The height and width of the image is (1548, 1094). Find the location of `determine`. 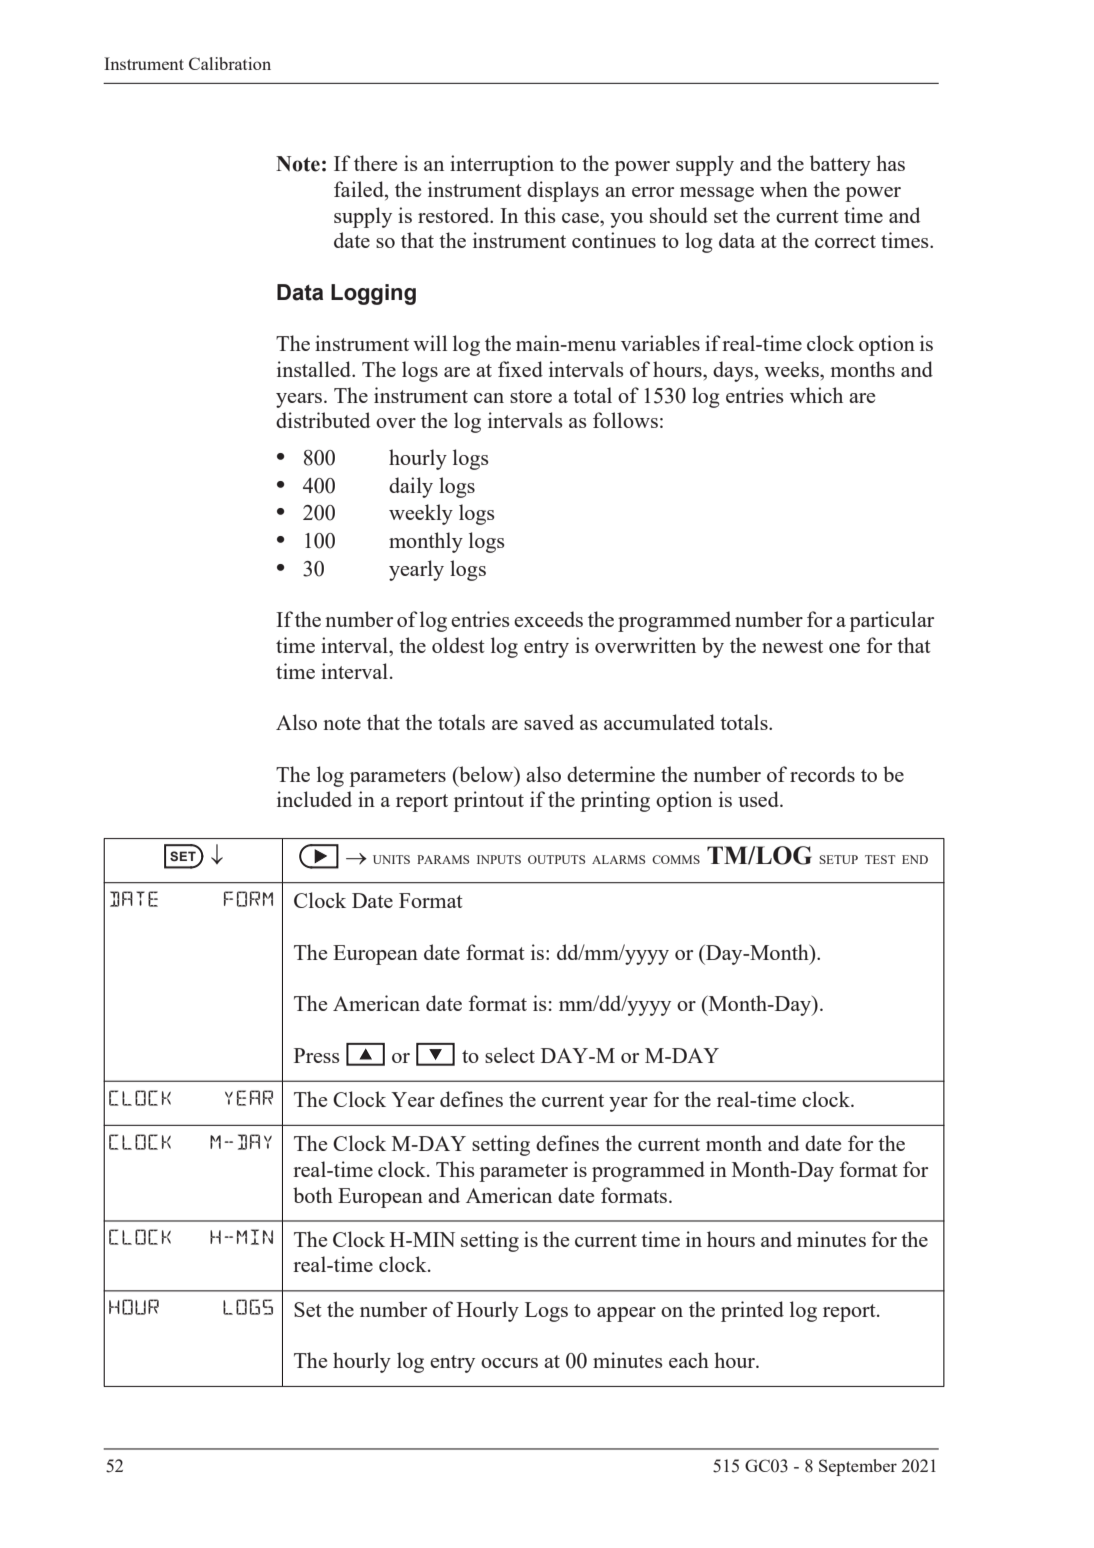

determine is located at coordinates (611, 774).
